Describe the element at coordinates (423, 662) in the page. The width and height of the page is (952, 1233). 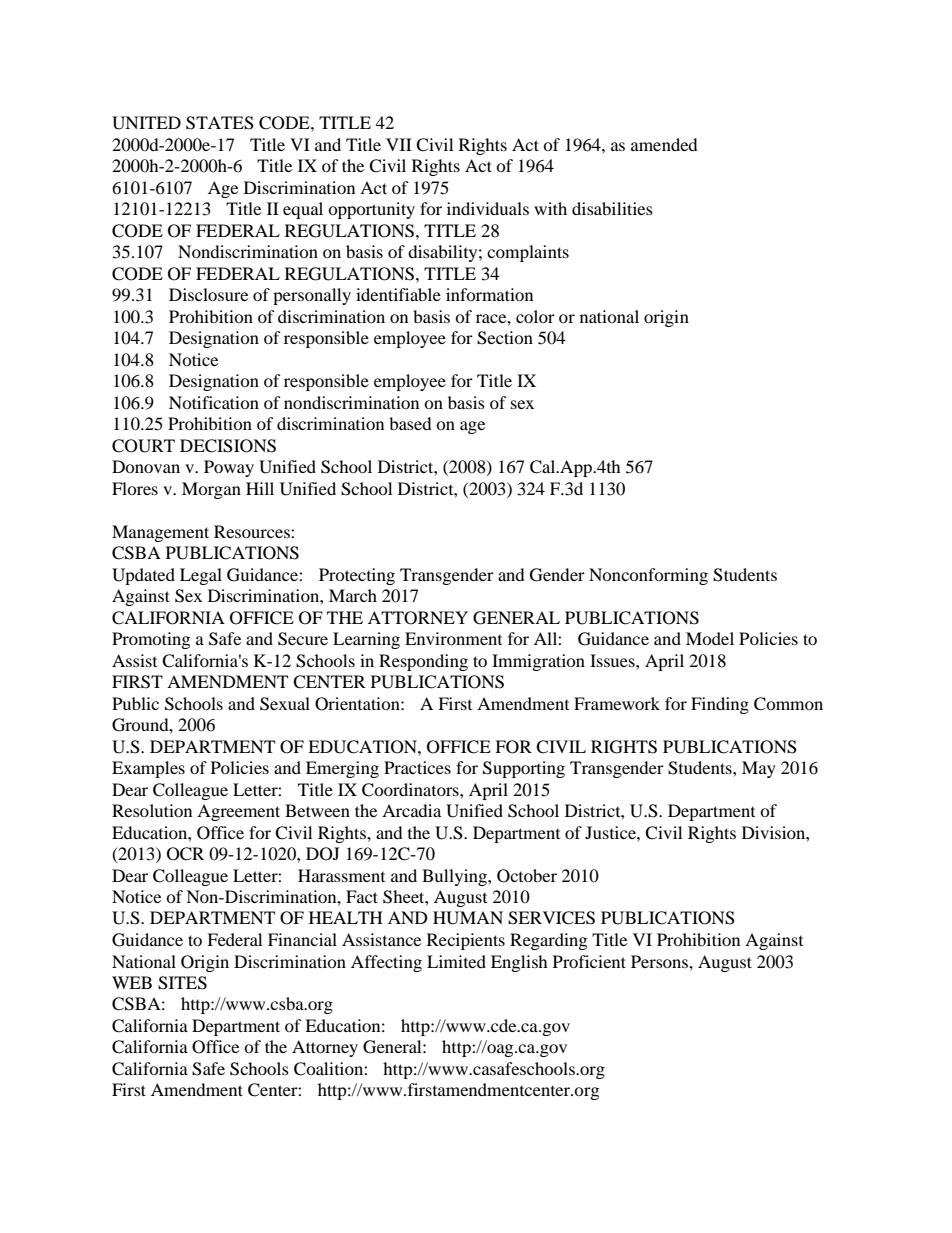
I see `Responding` at that location.
